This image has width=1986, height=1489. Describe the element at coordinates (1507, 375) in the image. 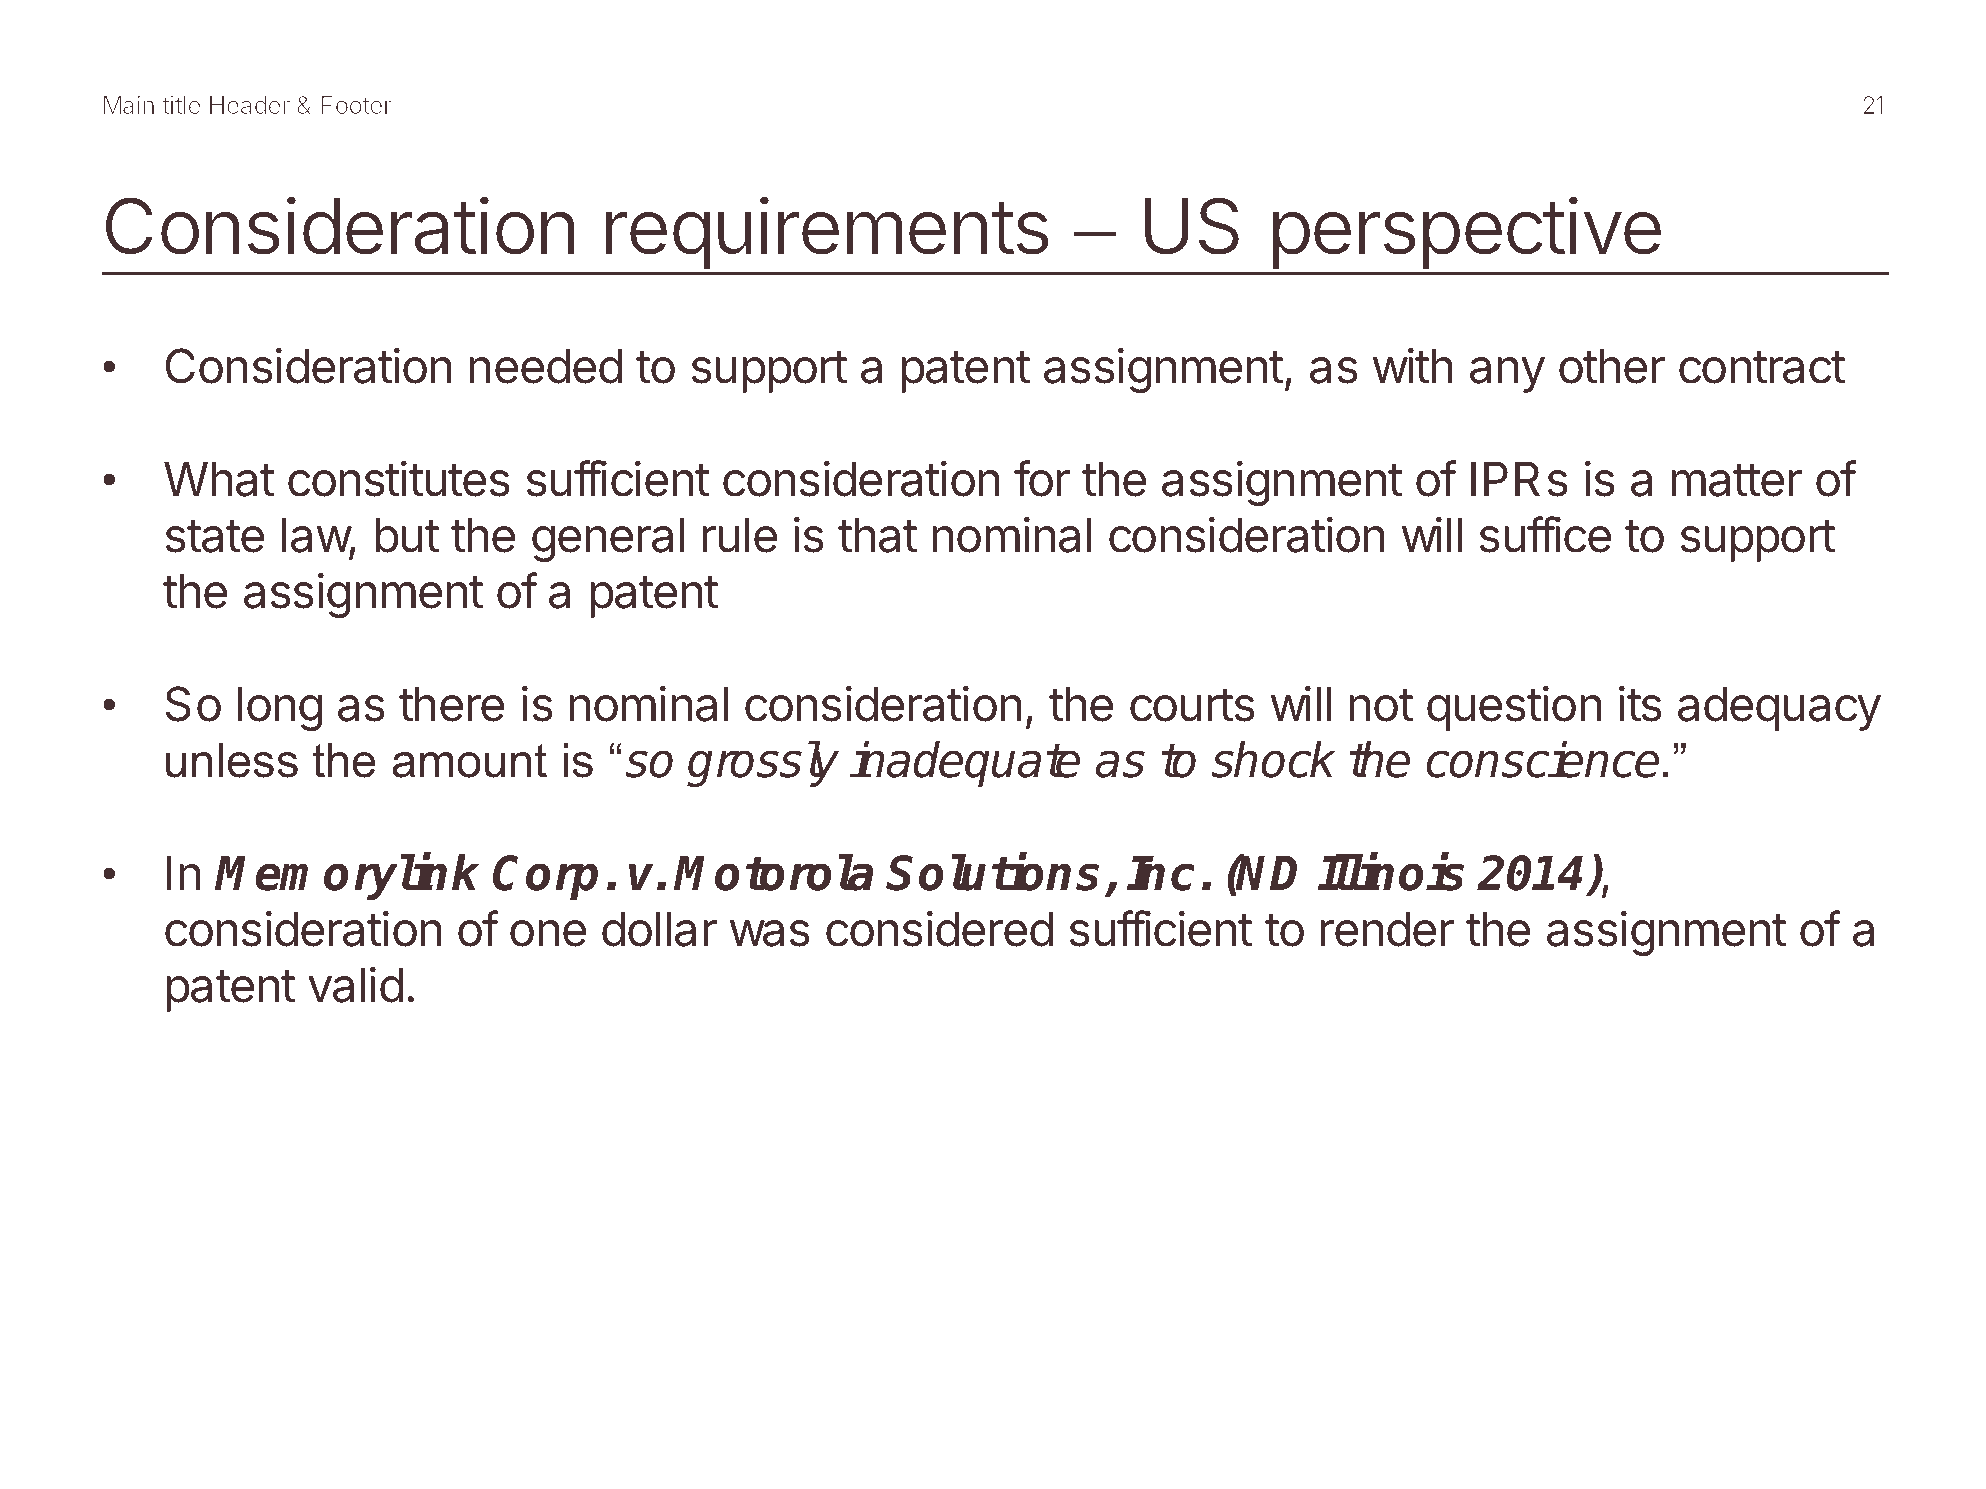

I see `any` at that location.
